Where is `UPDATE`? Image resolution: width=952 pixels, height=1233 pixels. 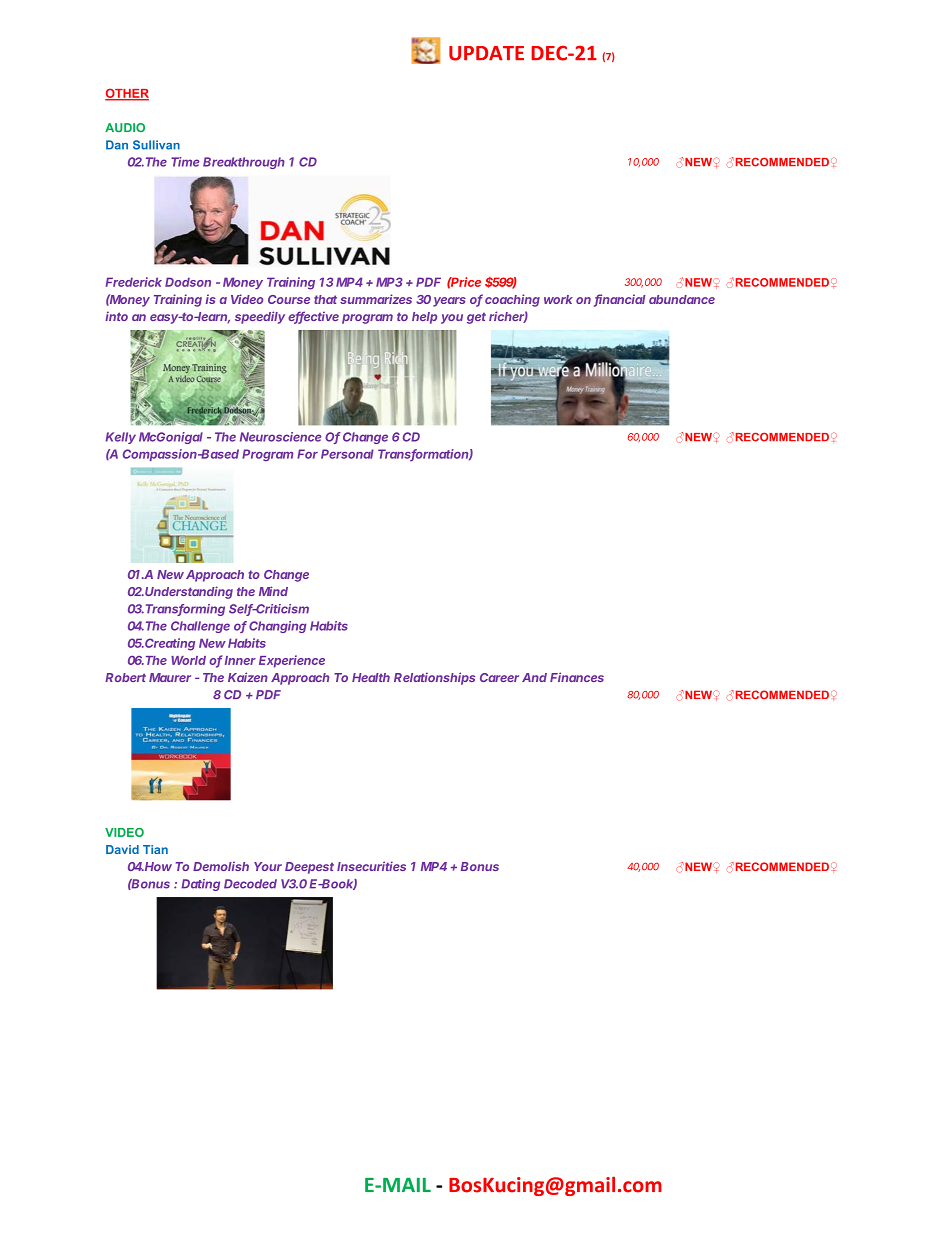
UPDATE is located at coordinates (486, 53).
